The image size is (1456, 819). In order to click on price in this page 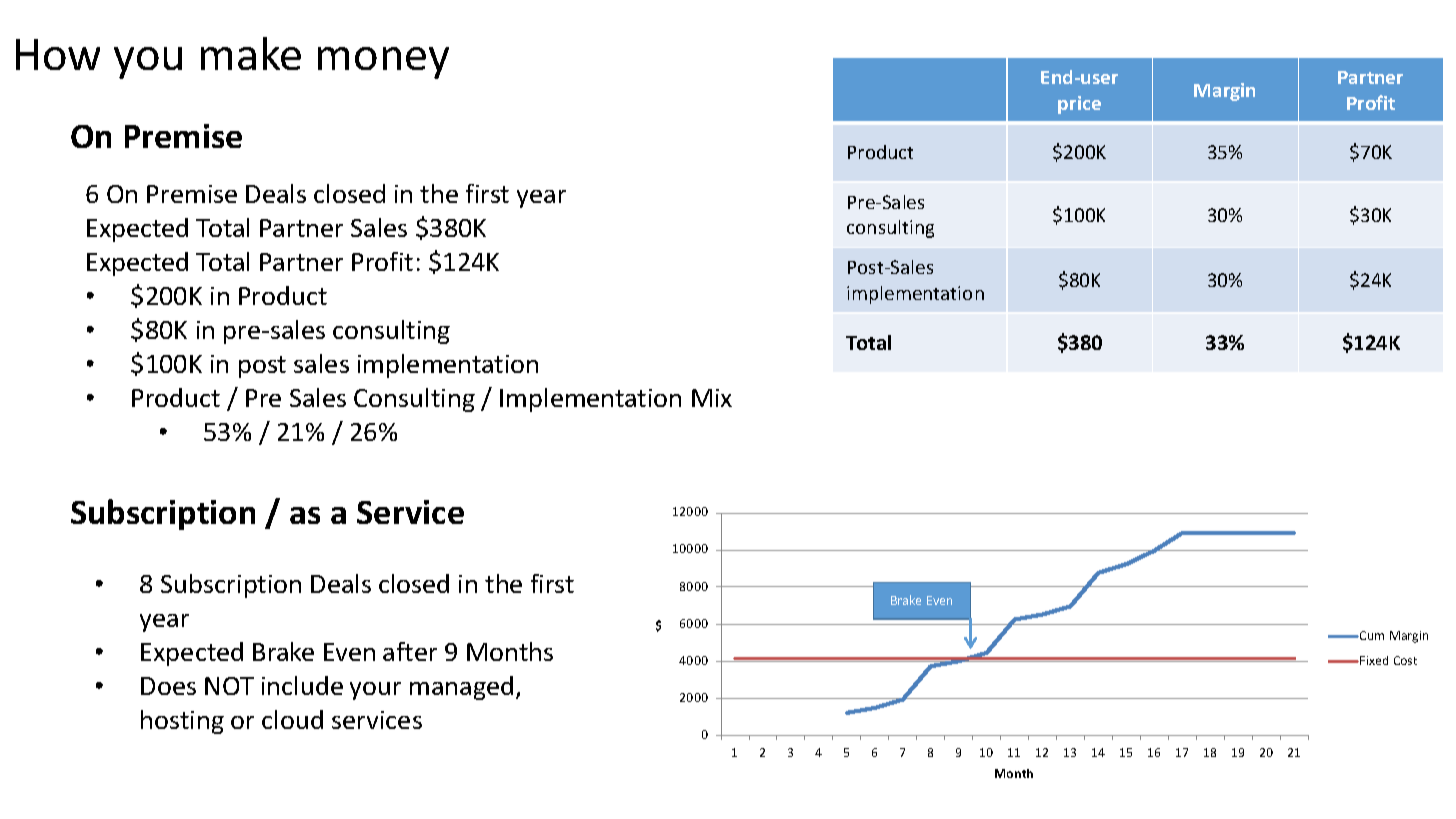, I will do `click(1079, 105)`.
